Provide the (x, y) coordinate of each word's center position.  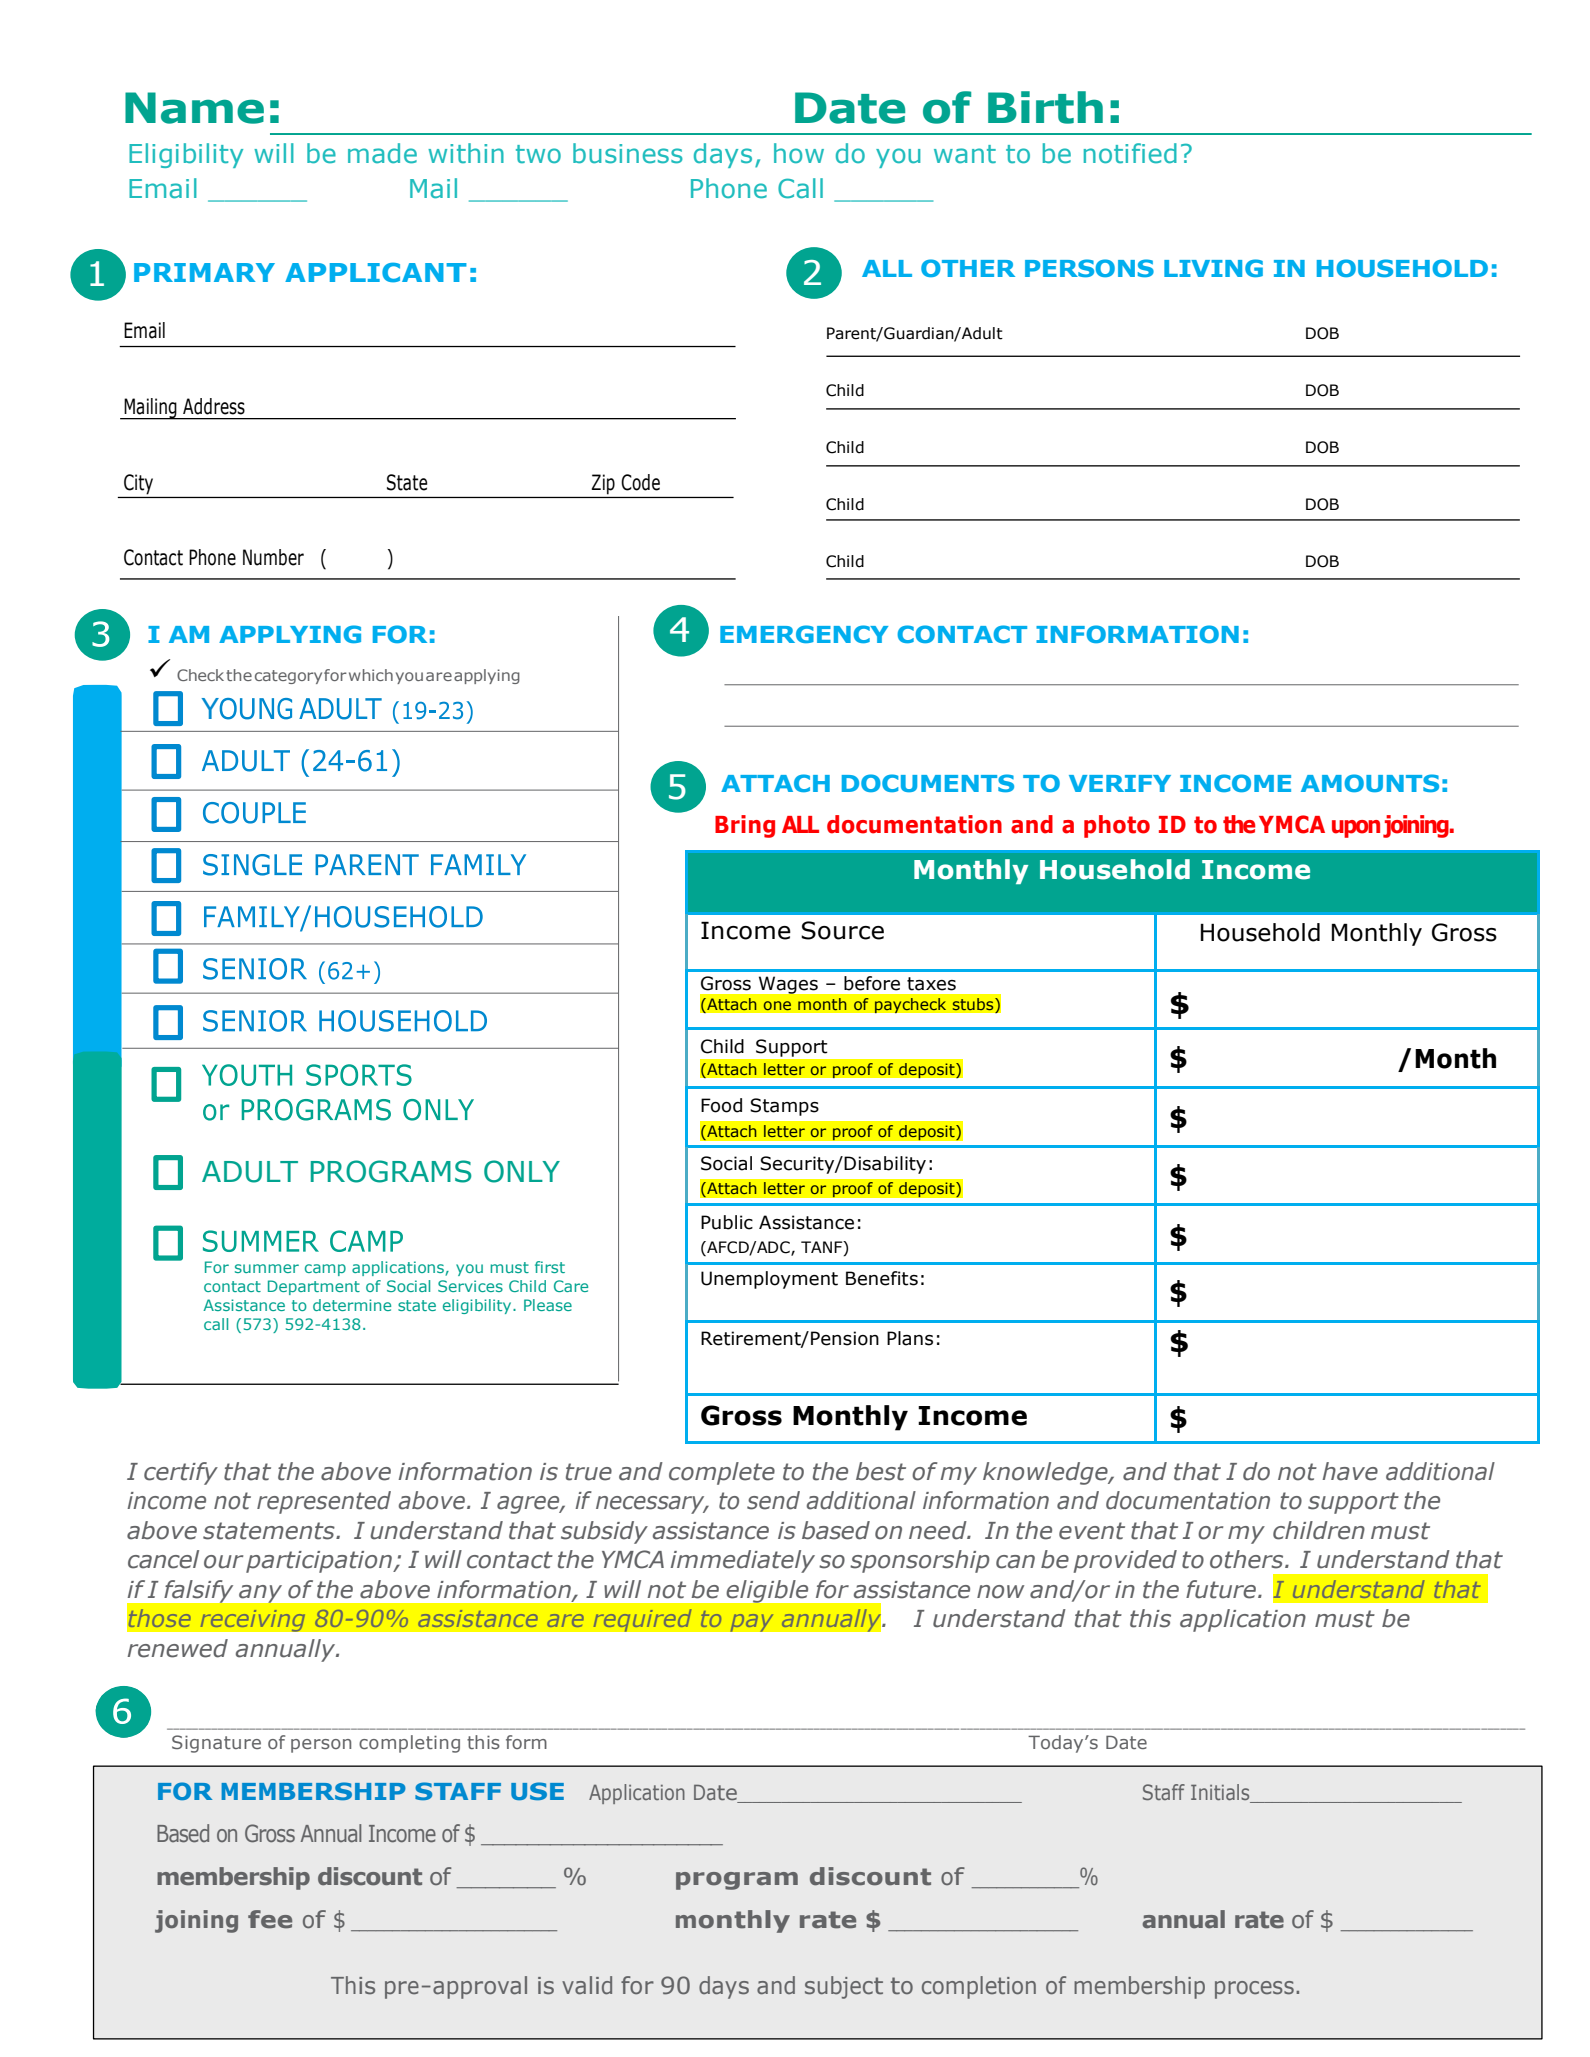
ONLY (522, 1171)
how (799, 153)
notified (1130, 153)
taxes (931, 984)
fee (270, 1919)
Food (721, 1105)
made (382, 153)
